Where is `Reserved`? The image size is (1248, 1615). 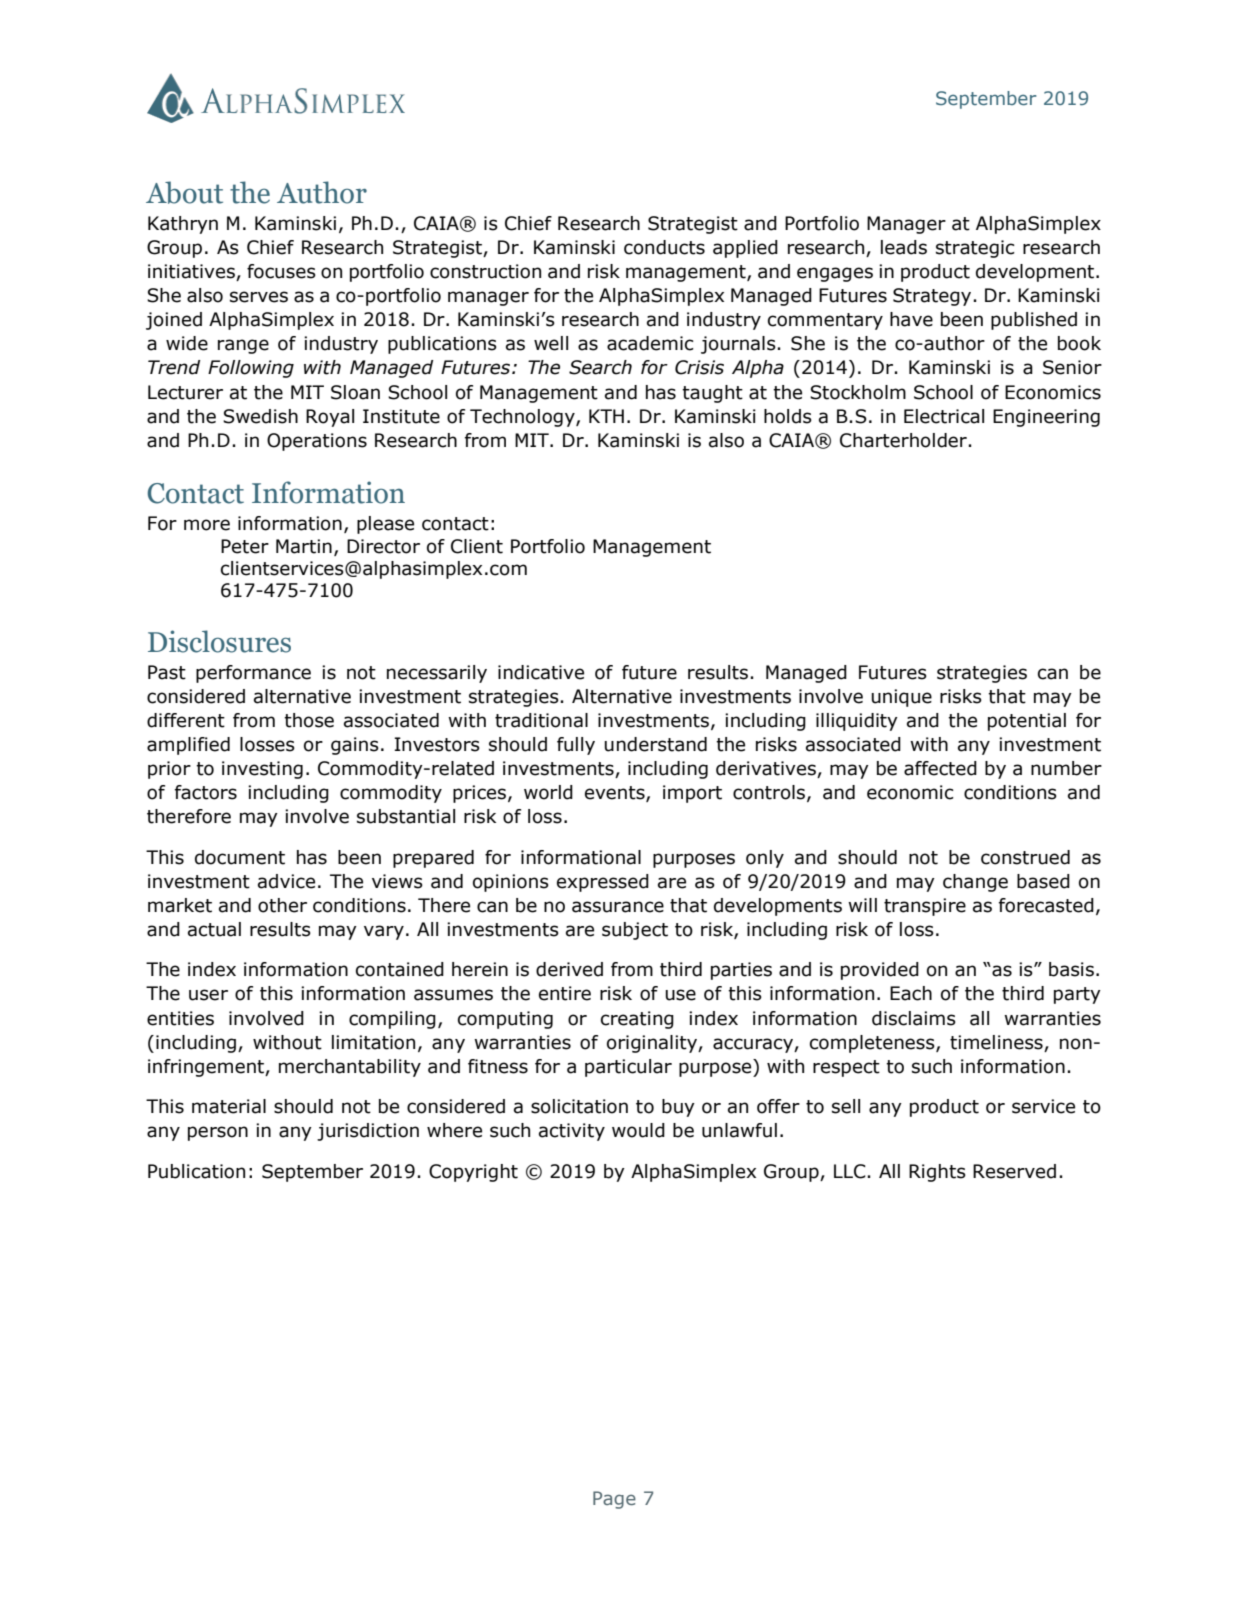 Reserved is located at coordinates (1014, 1171).
